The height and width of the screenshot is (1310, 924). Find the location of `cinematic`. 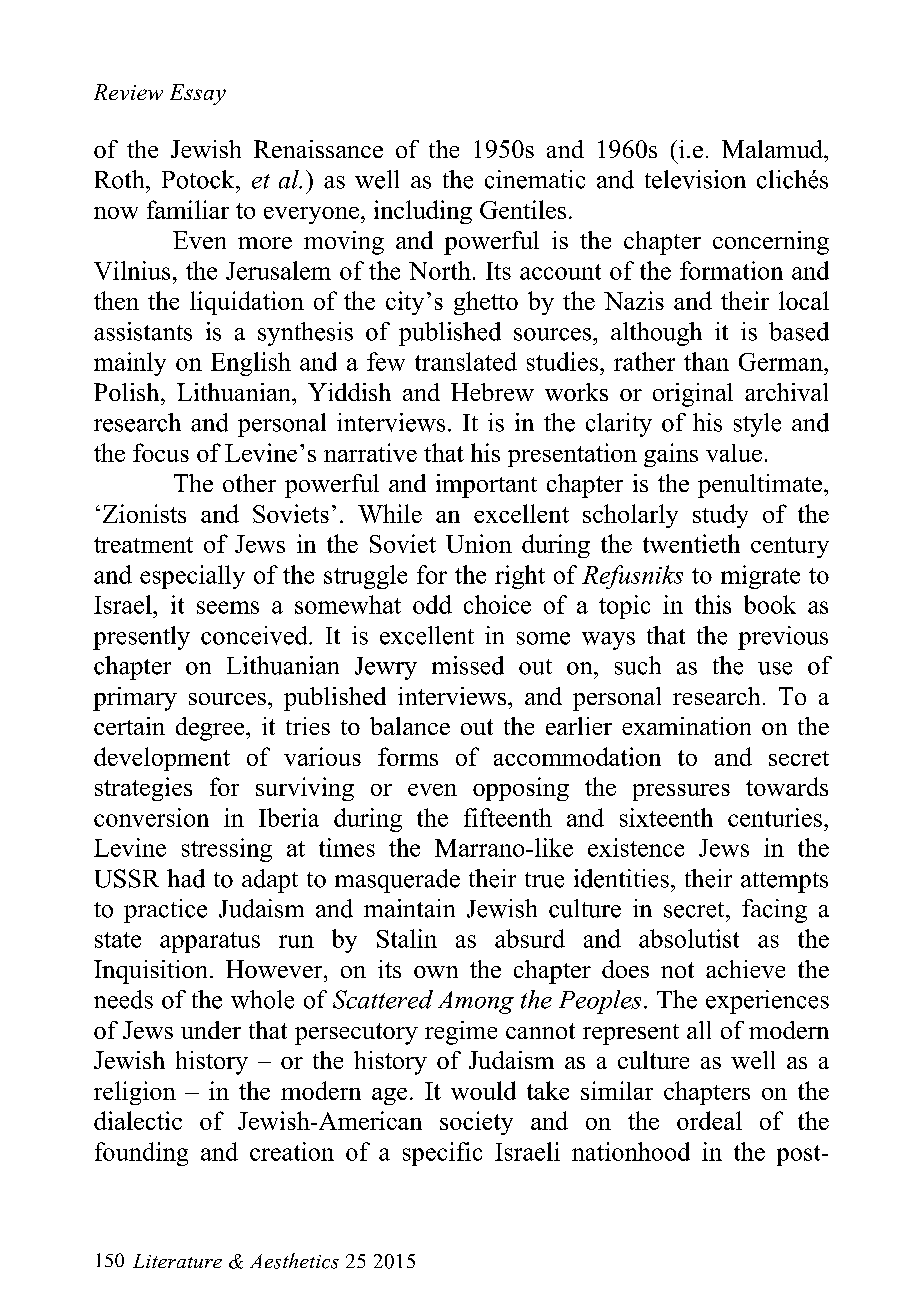

cinematic is located at coordinates (535, 179).
